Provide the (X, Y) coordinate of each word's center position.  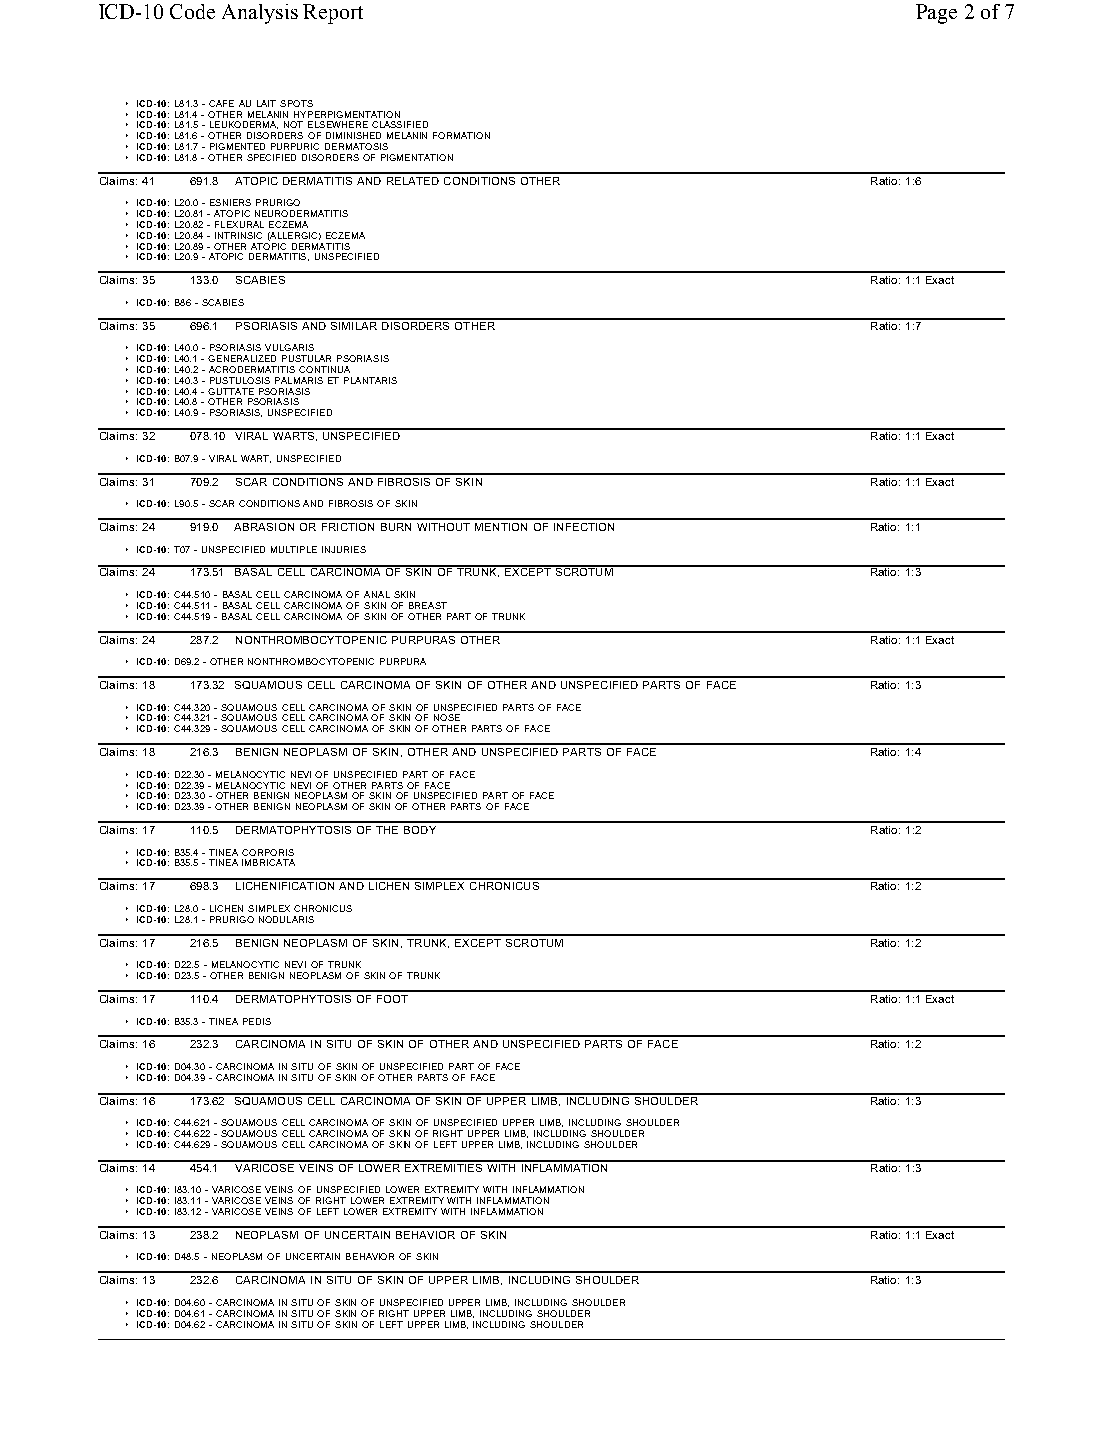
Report (333, 14)
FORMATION (461, 135)
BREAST (428, 605)
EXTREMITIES (444, 1166)
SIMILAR (354, 324)
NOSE (447, 717)
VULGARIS (289, 347)
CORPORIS (268, 852)
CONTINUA (324, 369)
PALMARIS (299, 380)
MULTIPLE (294, 549)
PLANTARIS (370, 380)
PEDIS (257, 1021)
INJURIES (344, 549)
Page (936, 14)
